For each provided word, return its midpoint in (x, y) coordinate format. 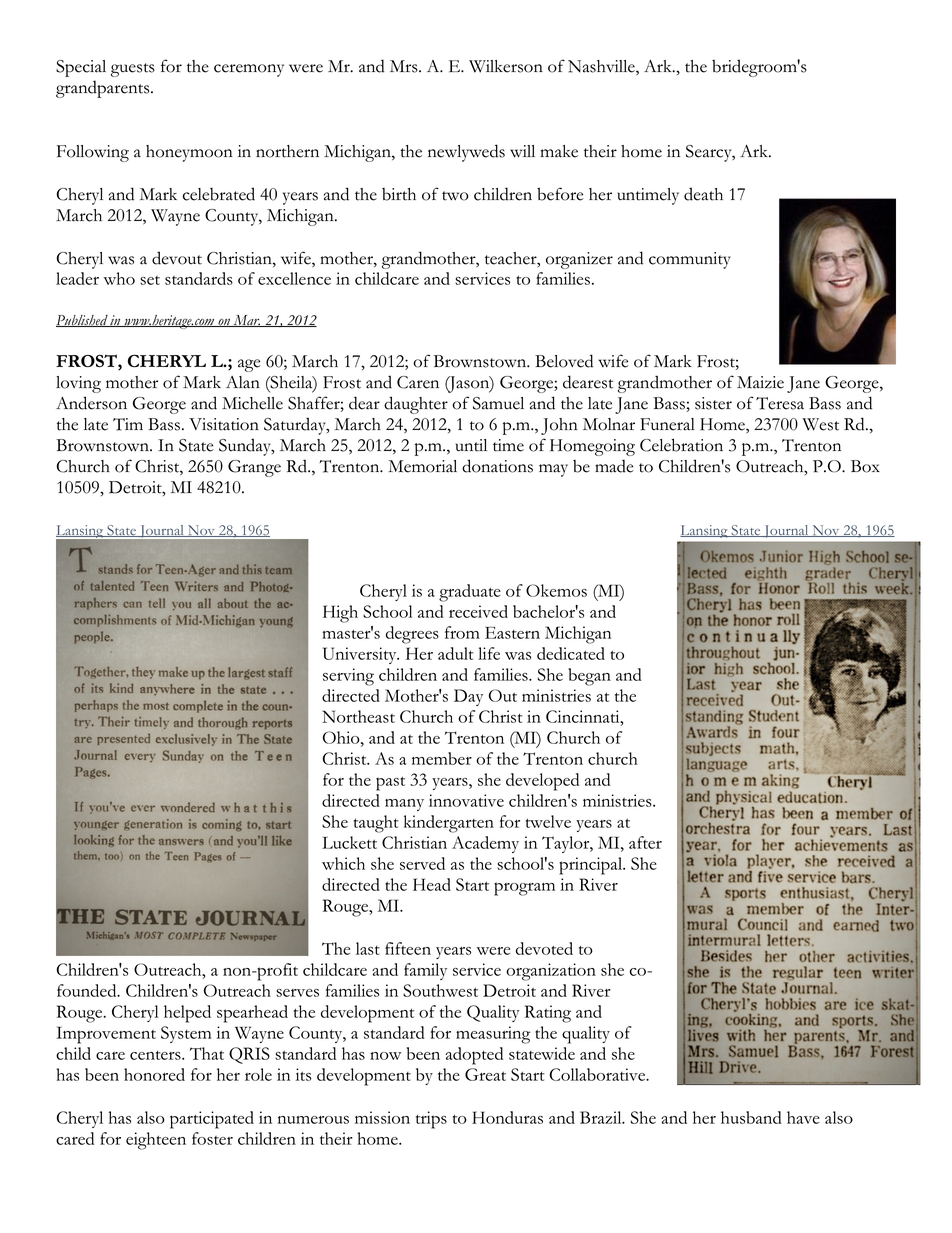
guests (133, 70)
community (690, 260)
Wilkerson (506, 66)
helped (187, 1014)
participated (212, 1120)
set (150, 280)
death (703, 194)
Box (865, 466)
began (589, 677)
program (524, 889)
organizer (579, 260)
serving (348, 677)
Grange (254, 468)
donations (497, 466)
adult (456, 653)
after (645, 842)
